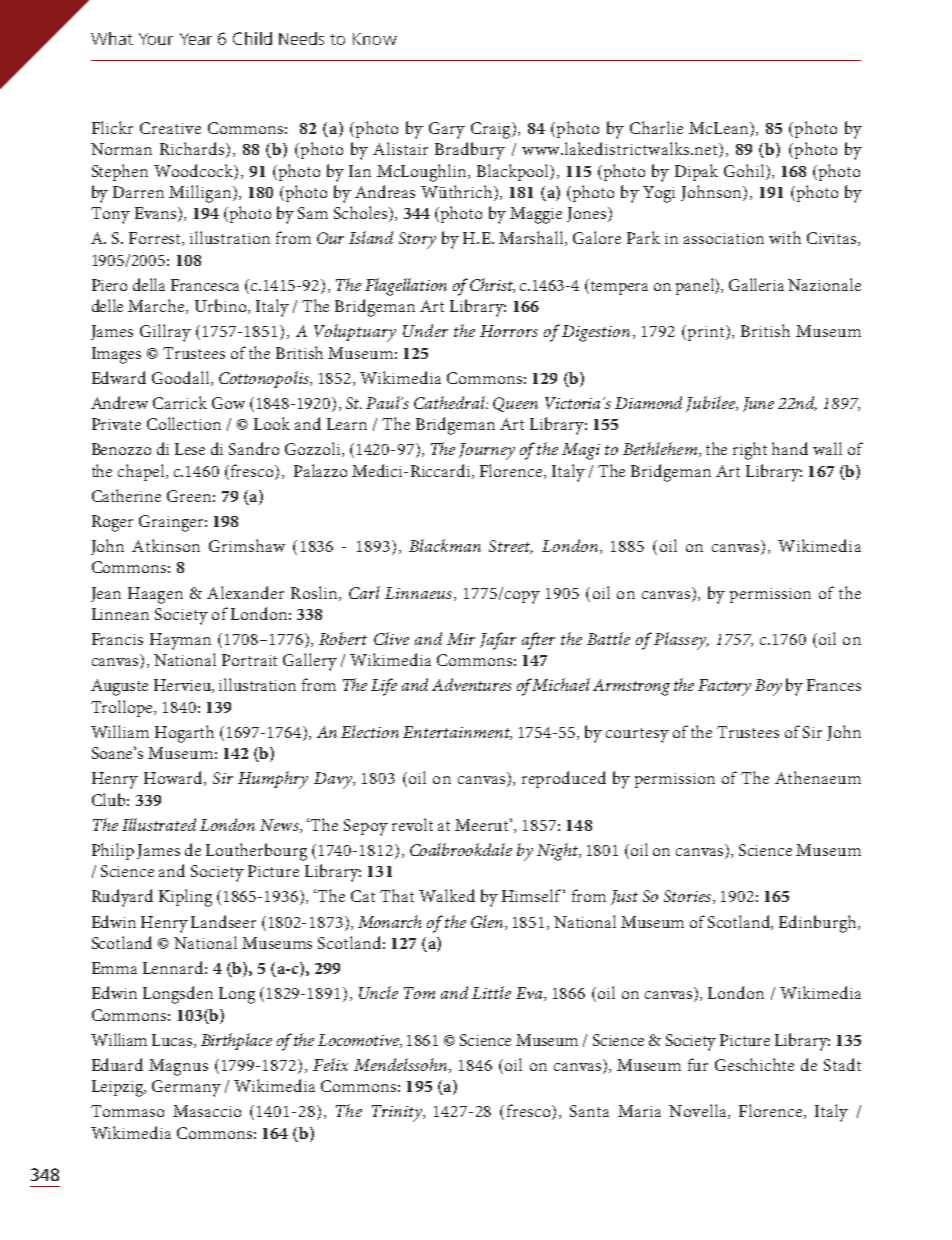  I want to click on print, so click(707, 333).
